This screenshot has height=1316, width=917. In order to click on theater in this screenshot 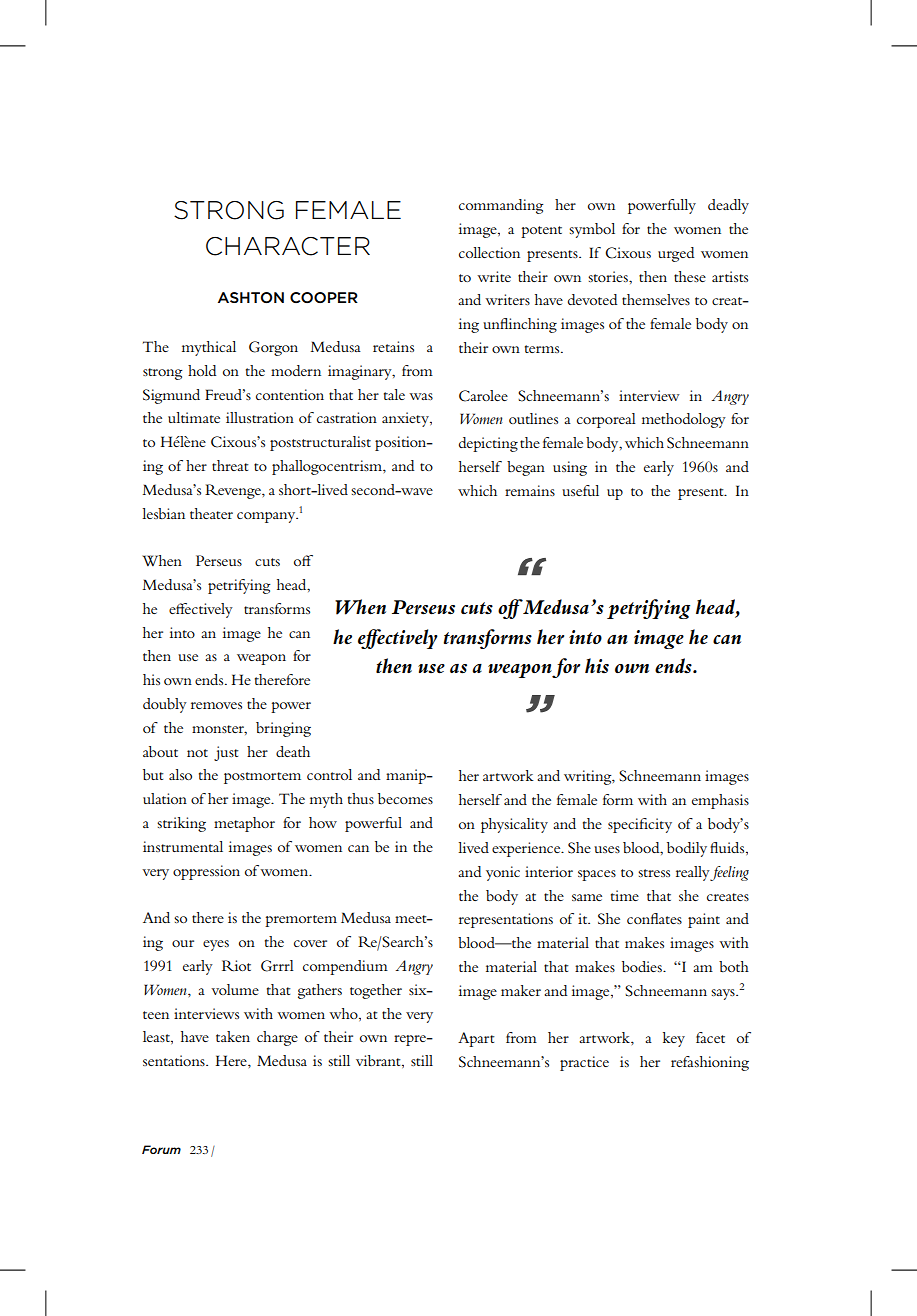, I will do `click(211, 513)`.
